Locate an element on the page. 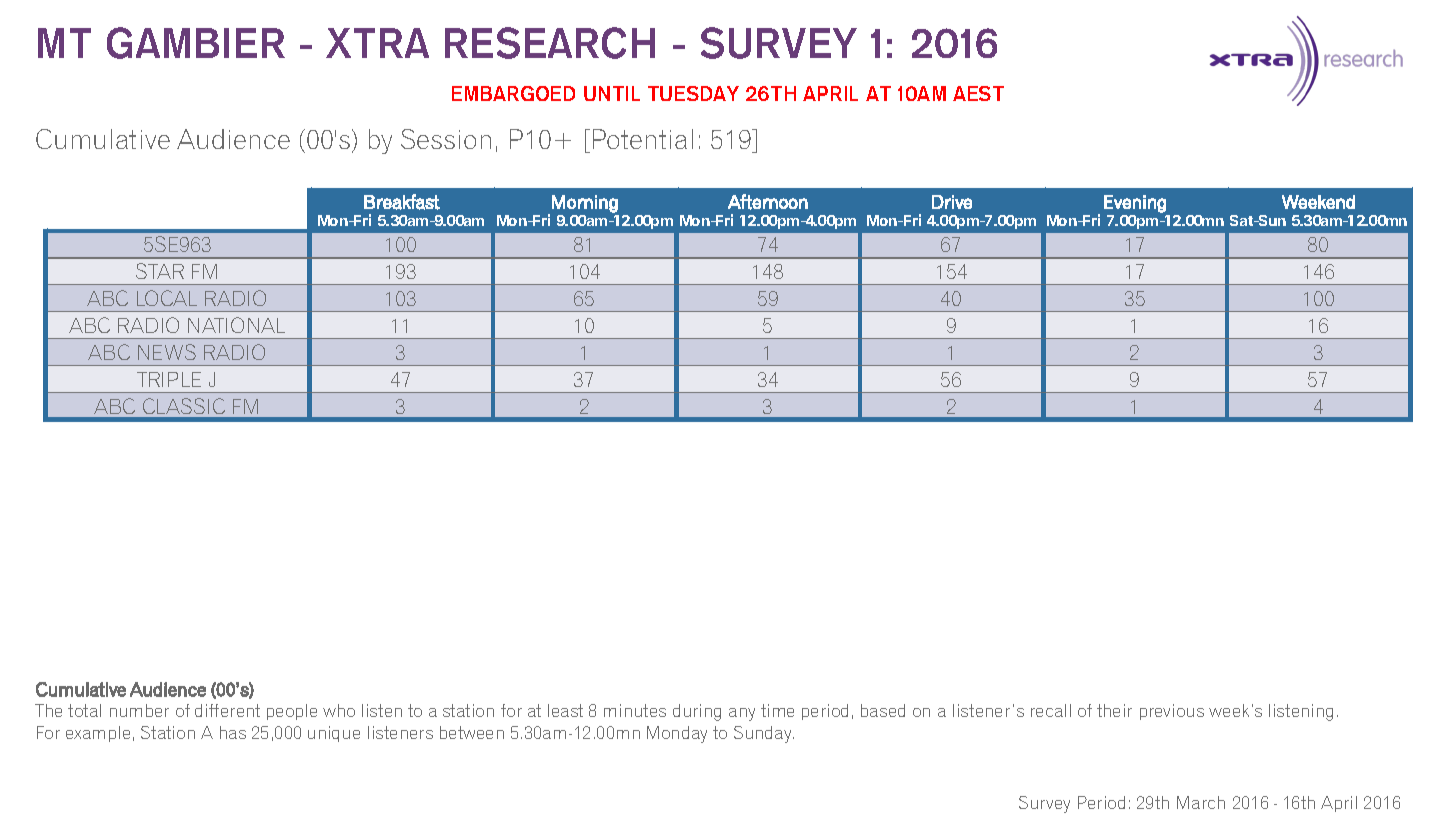  minutes is located at coordinates (635, 710).
